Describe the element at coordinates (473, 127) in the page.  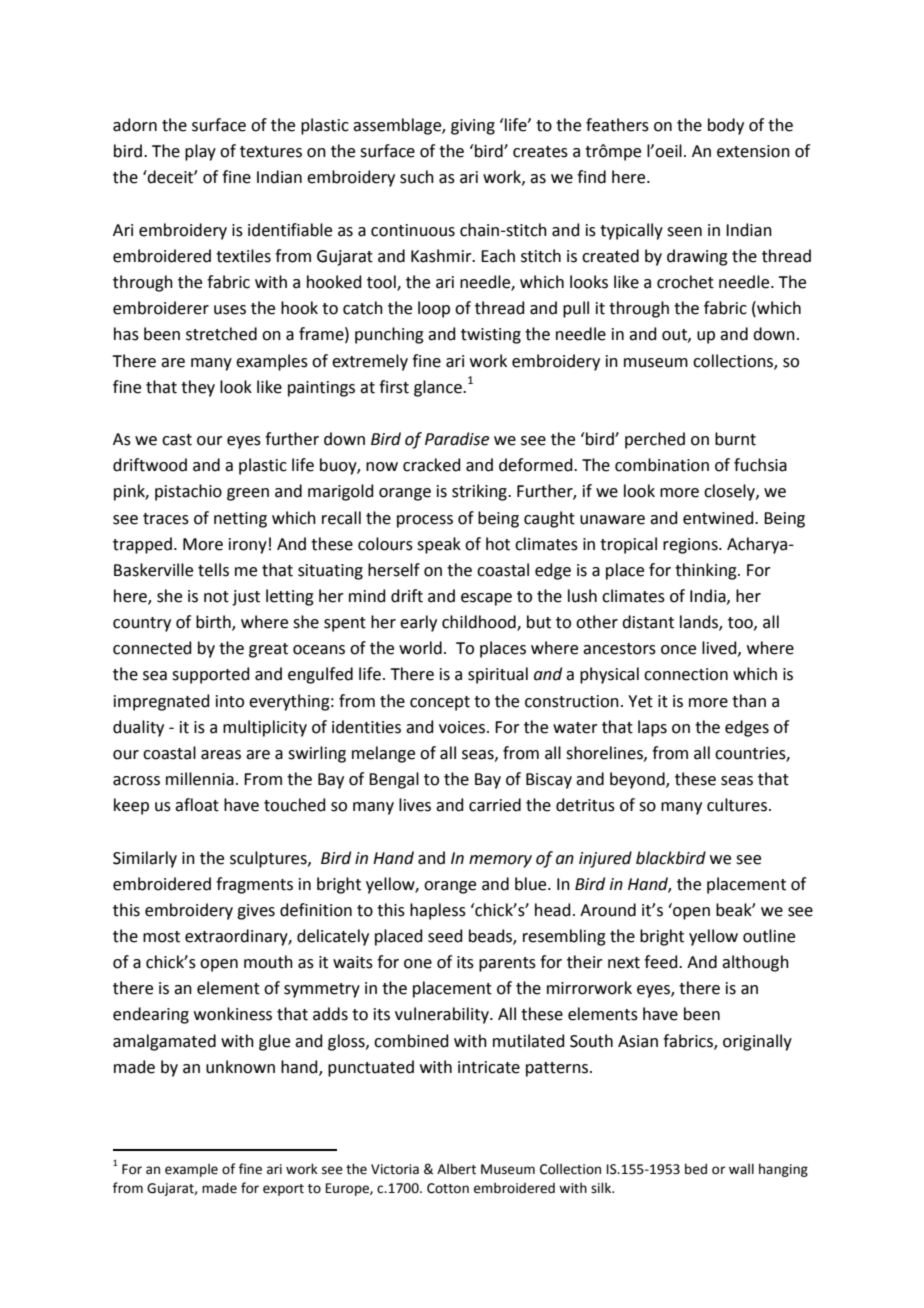
I see `giving` at that location.
